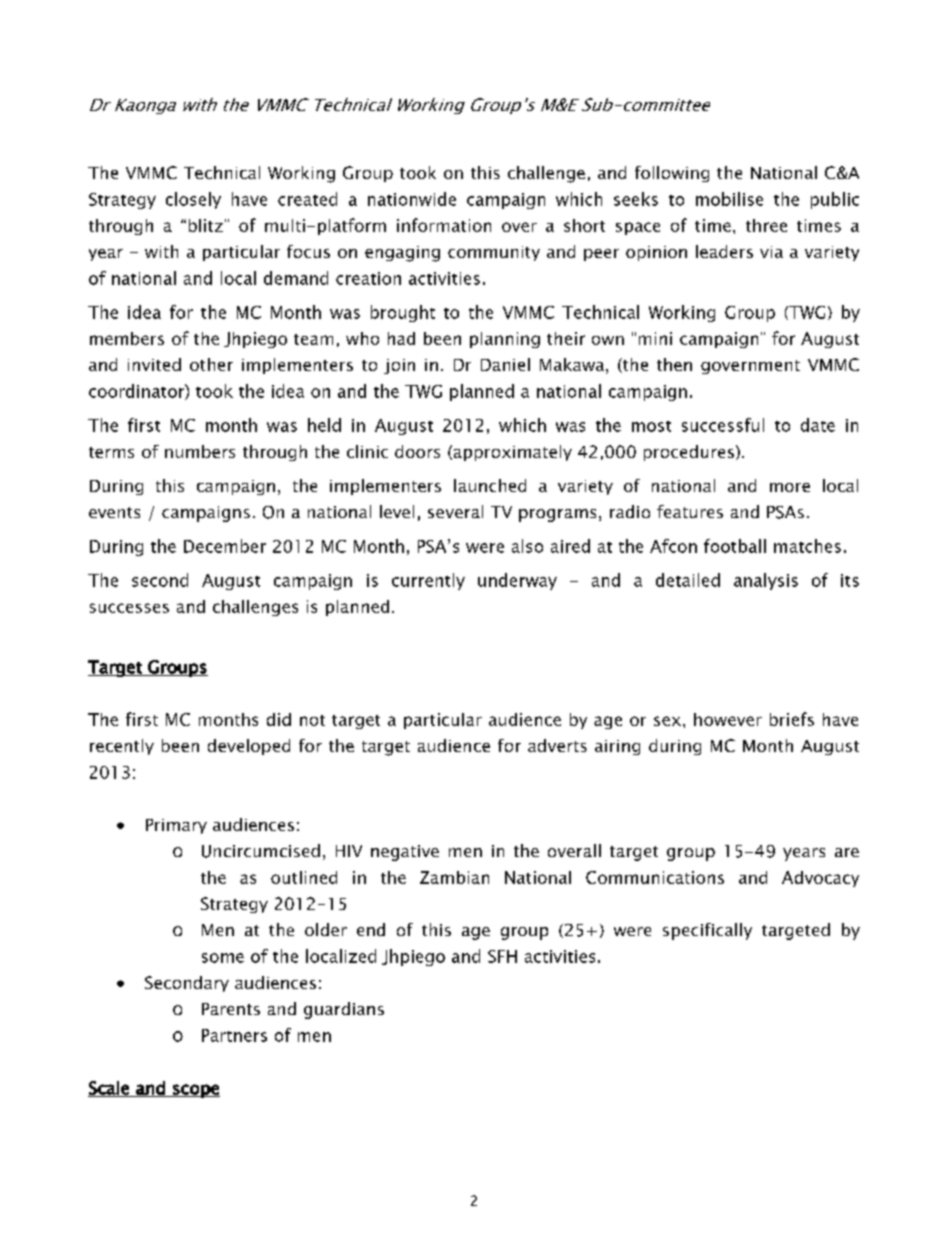 This page has width=952, height=1233. What do you see at coordinates (176, 826) in the page?
I see `Primary` at bounding box center [176, 826].
